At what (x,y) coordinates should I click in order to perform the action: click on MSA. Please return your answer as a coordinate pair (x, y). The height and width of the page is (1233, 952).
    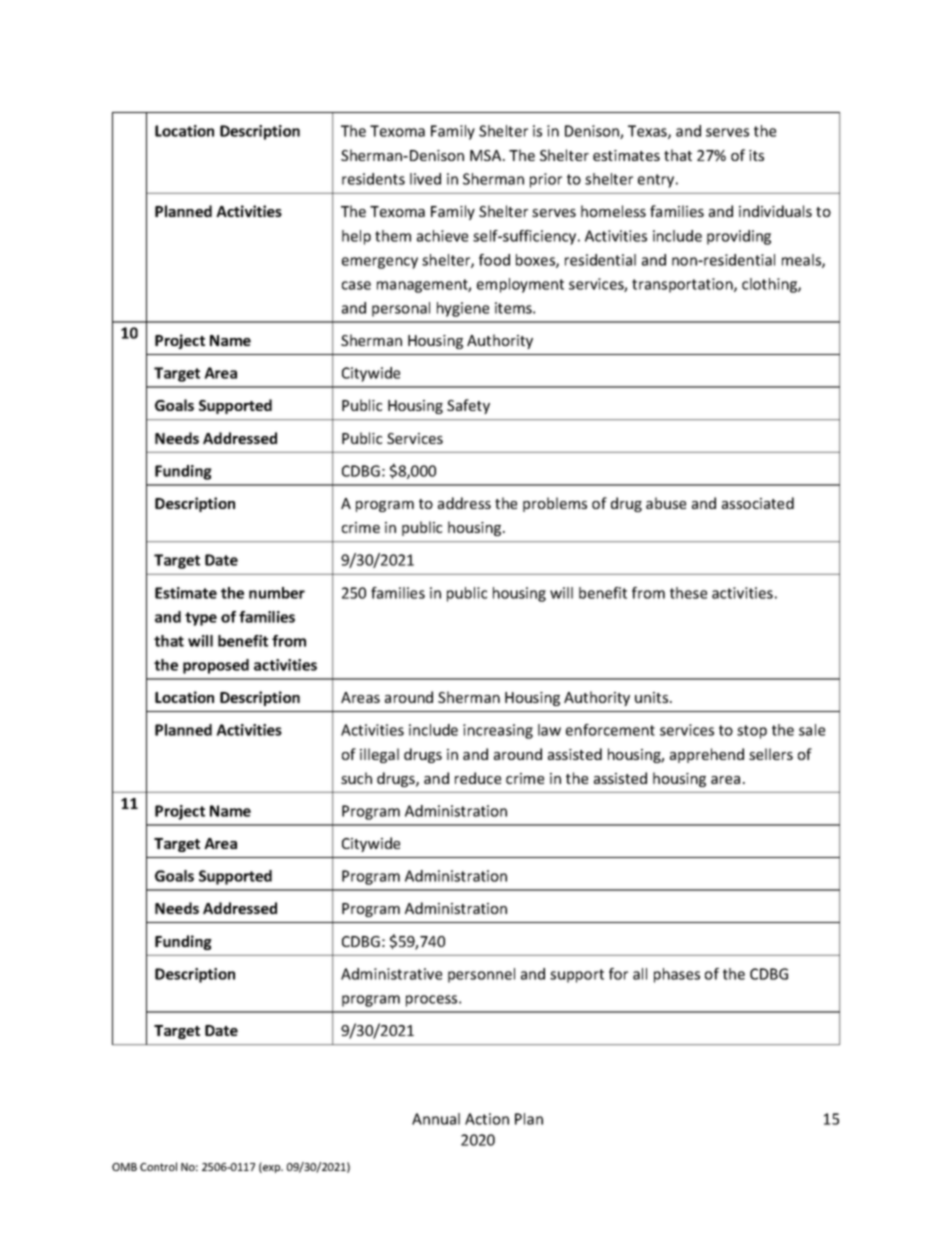
    Looking at the image, I should click on (487, 155).
